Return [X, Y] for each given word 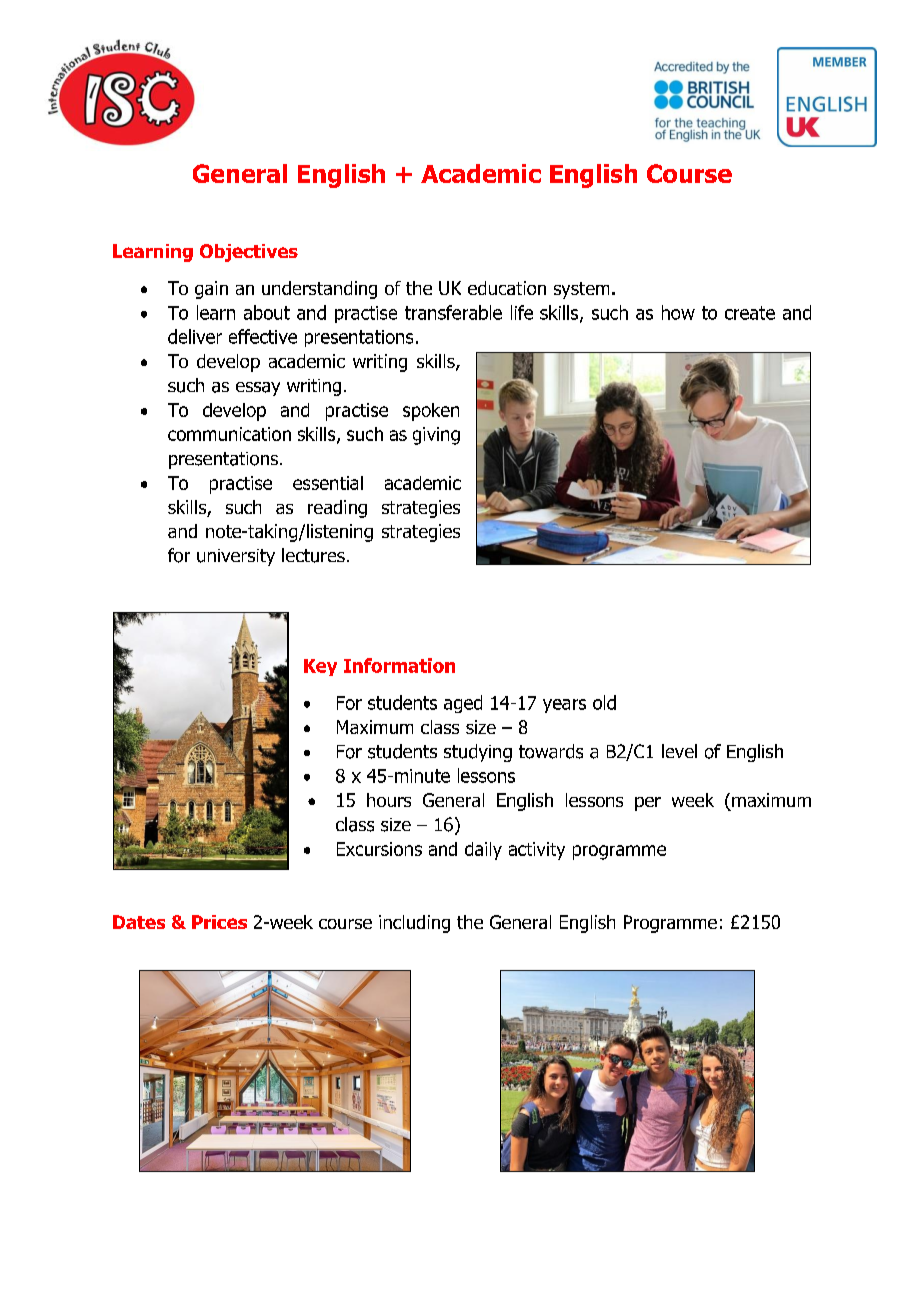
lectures [313, 555]
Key [320, 667]
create [750, 313]
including [414, 924]
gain [211, 290]
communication [229, 434]
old [604, 702]
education [507, 288]
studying [478, 753]
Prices [219, 922]
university [236, 557]
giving [436, 436]
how [678, 312]
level [679, 751]
